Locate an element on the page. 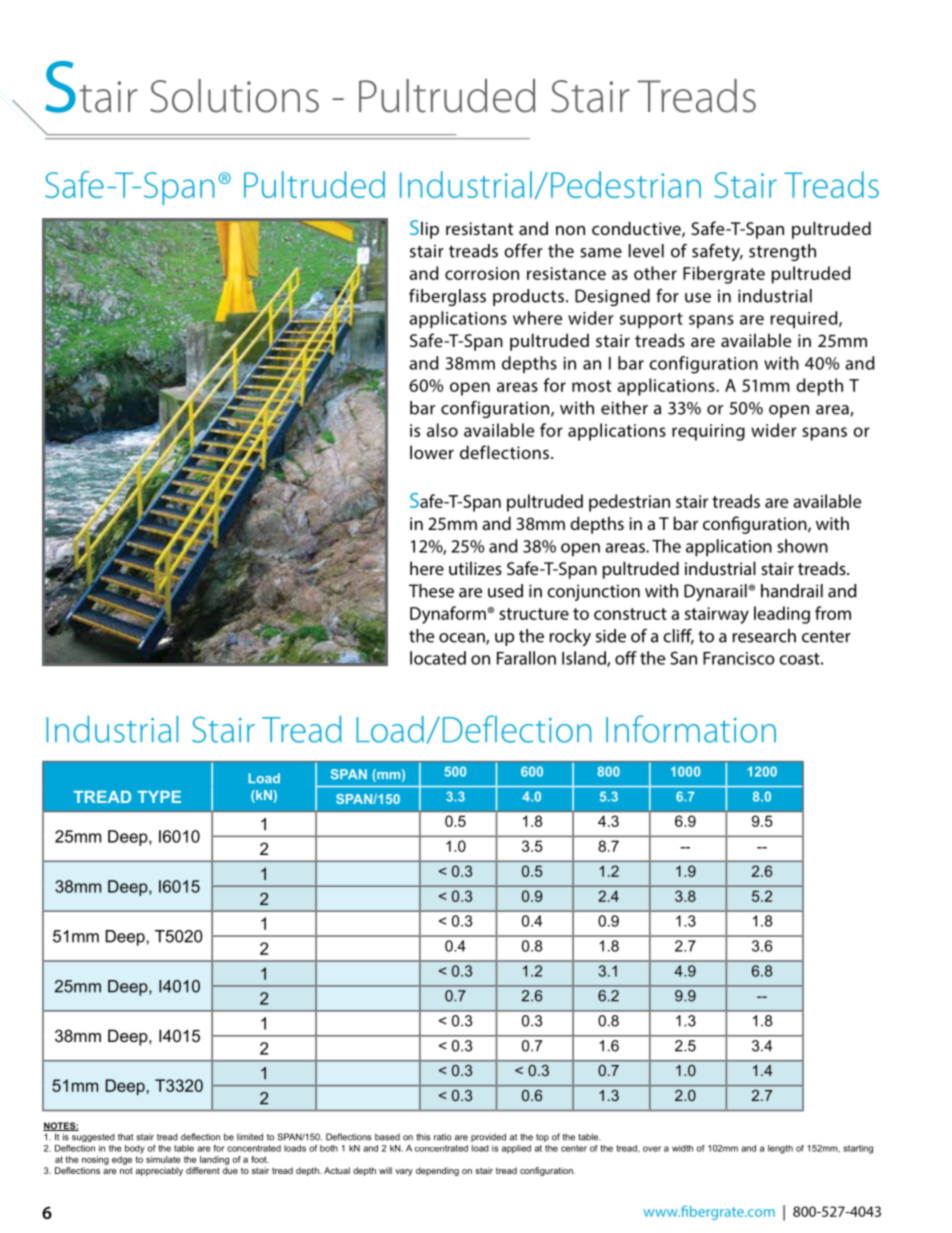 The image size is (952, 1233). TYPE is located at coordinates (159, 797).
